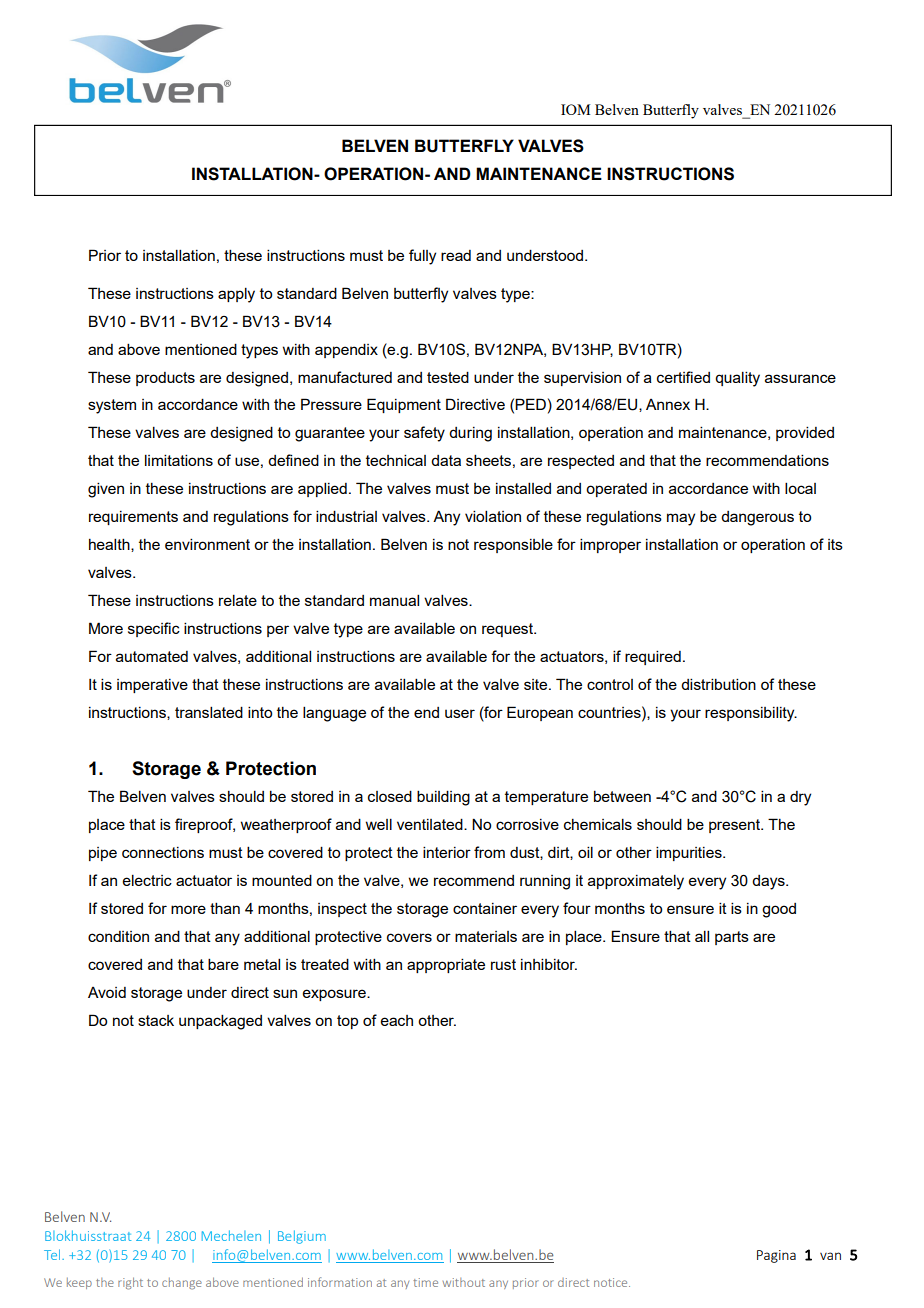  What do you see at coordinates (805, 433) in the image?
I see `provided` at bounding box center [805, 433].
